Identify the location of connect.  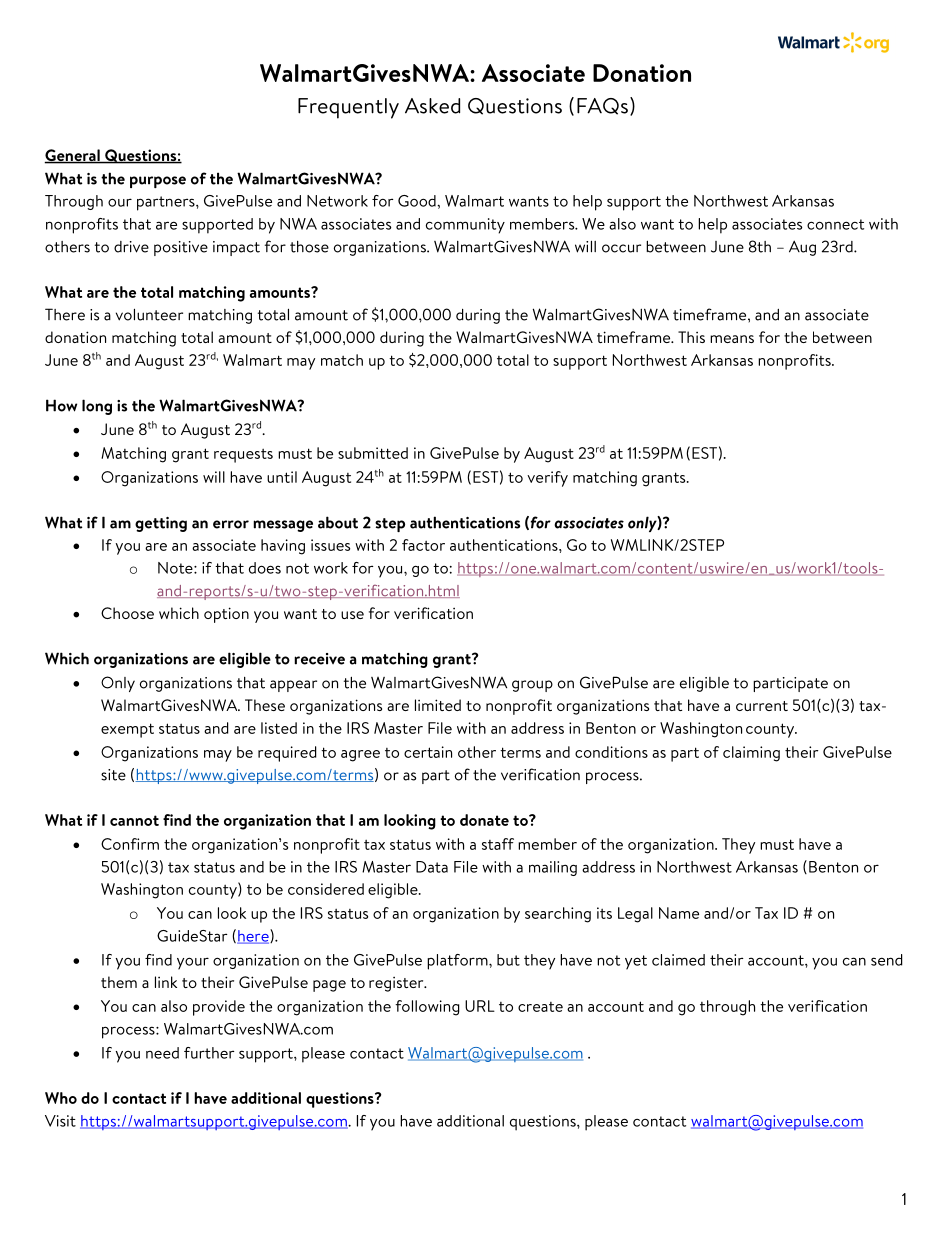
(835, 224).
